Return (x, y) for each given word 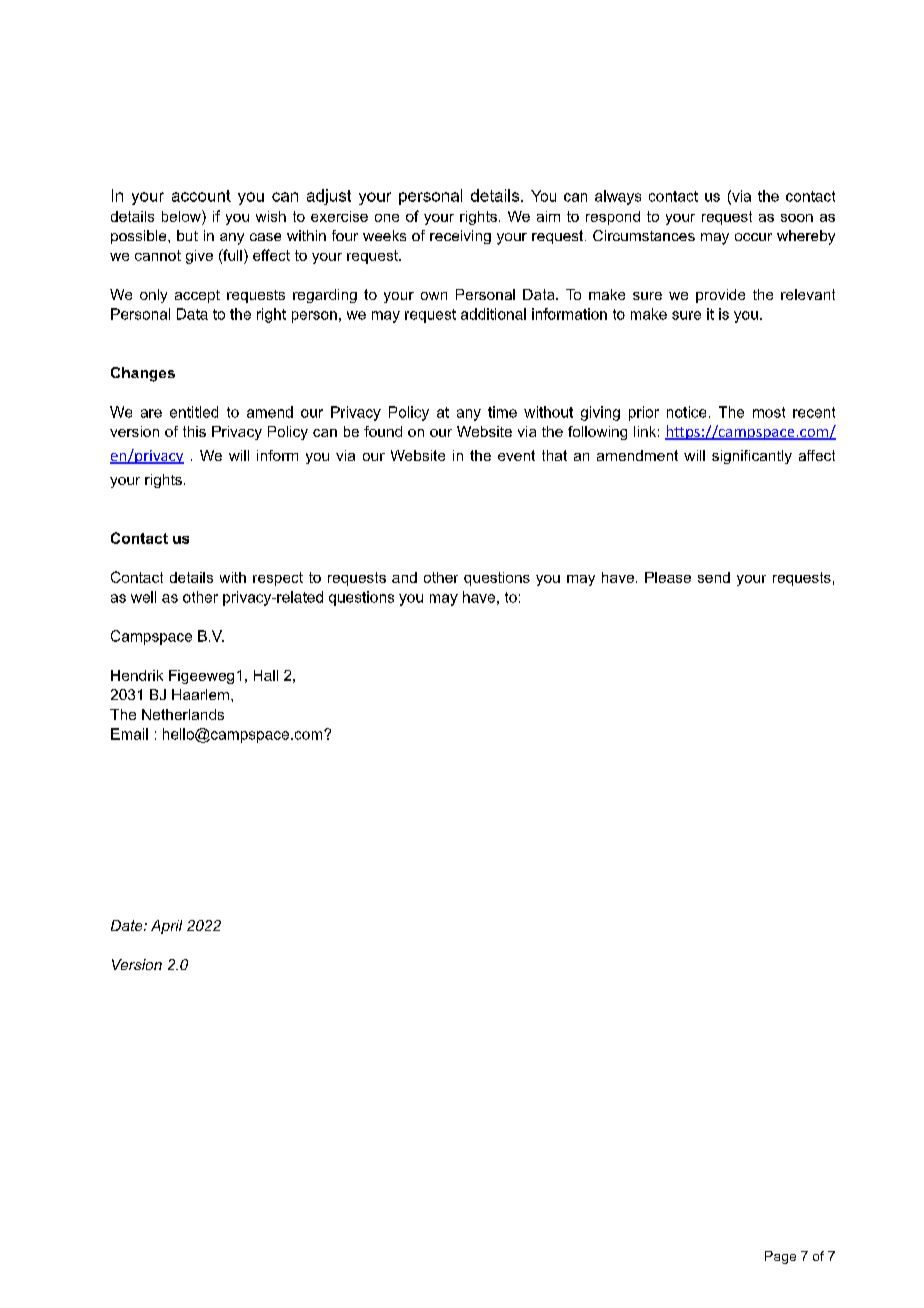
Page (780, 1257)
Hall (266, 675)
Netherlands (183, 714)
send (714, 577)
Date (128, 925)
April (166, 927)
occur (753, 237)
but (187, 235)
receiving (460, 237)
